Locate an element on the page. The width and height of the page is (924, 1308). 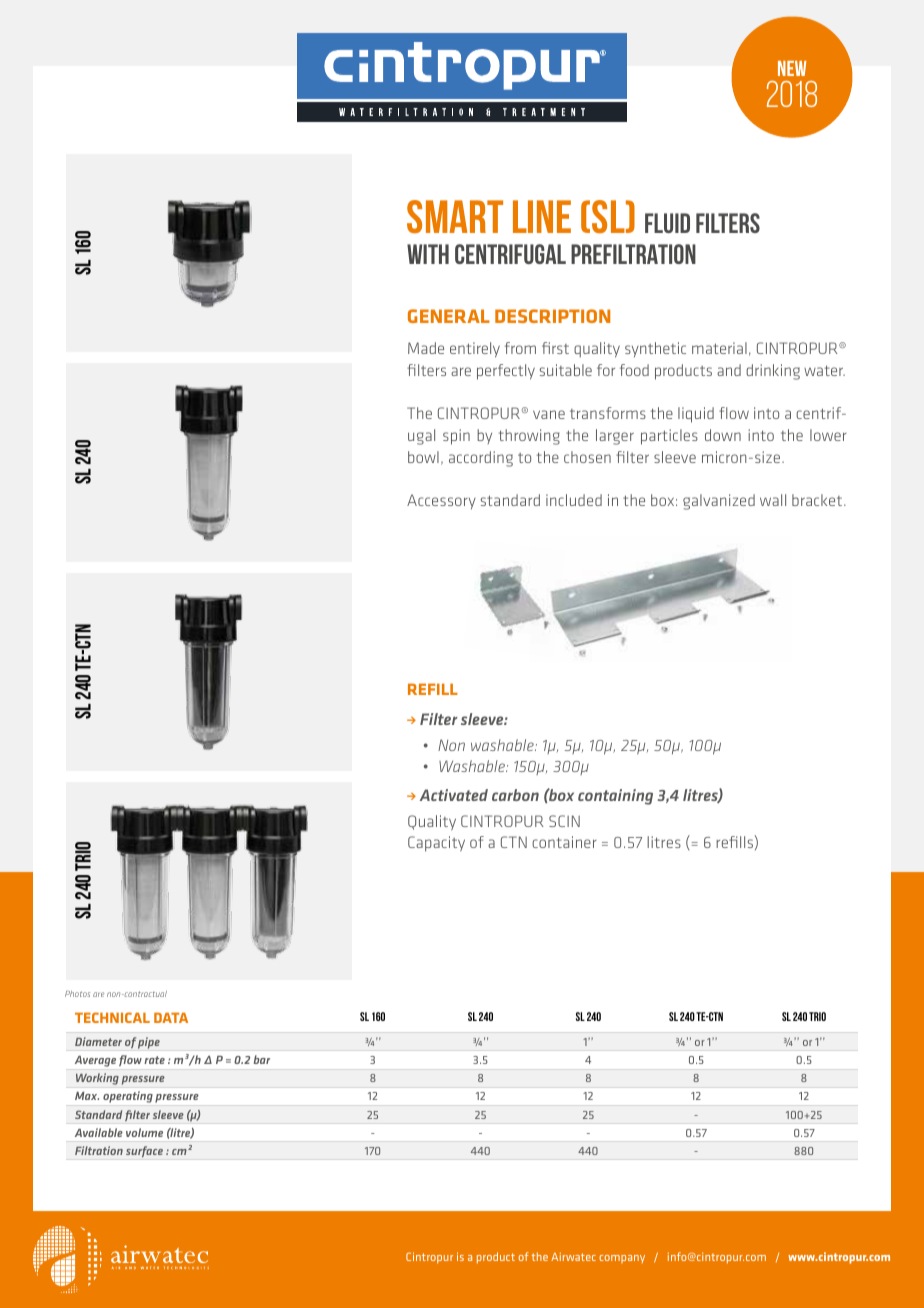
Accessory is located at coordinates (441, 501).
